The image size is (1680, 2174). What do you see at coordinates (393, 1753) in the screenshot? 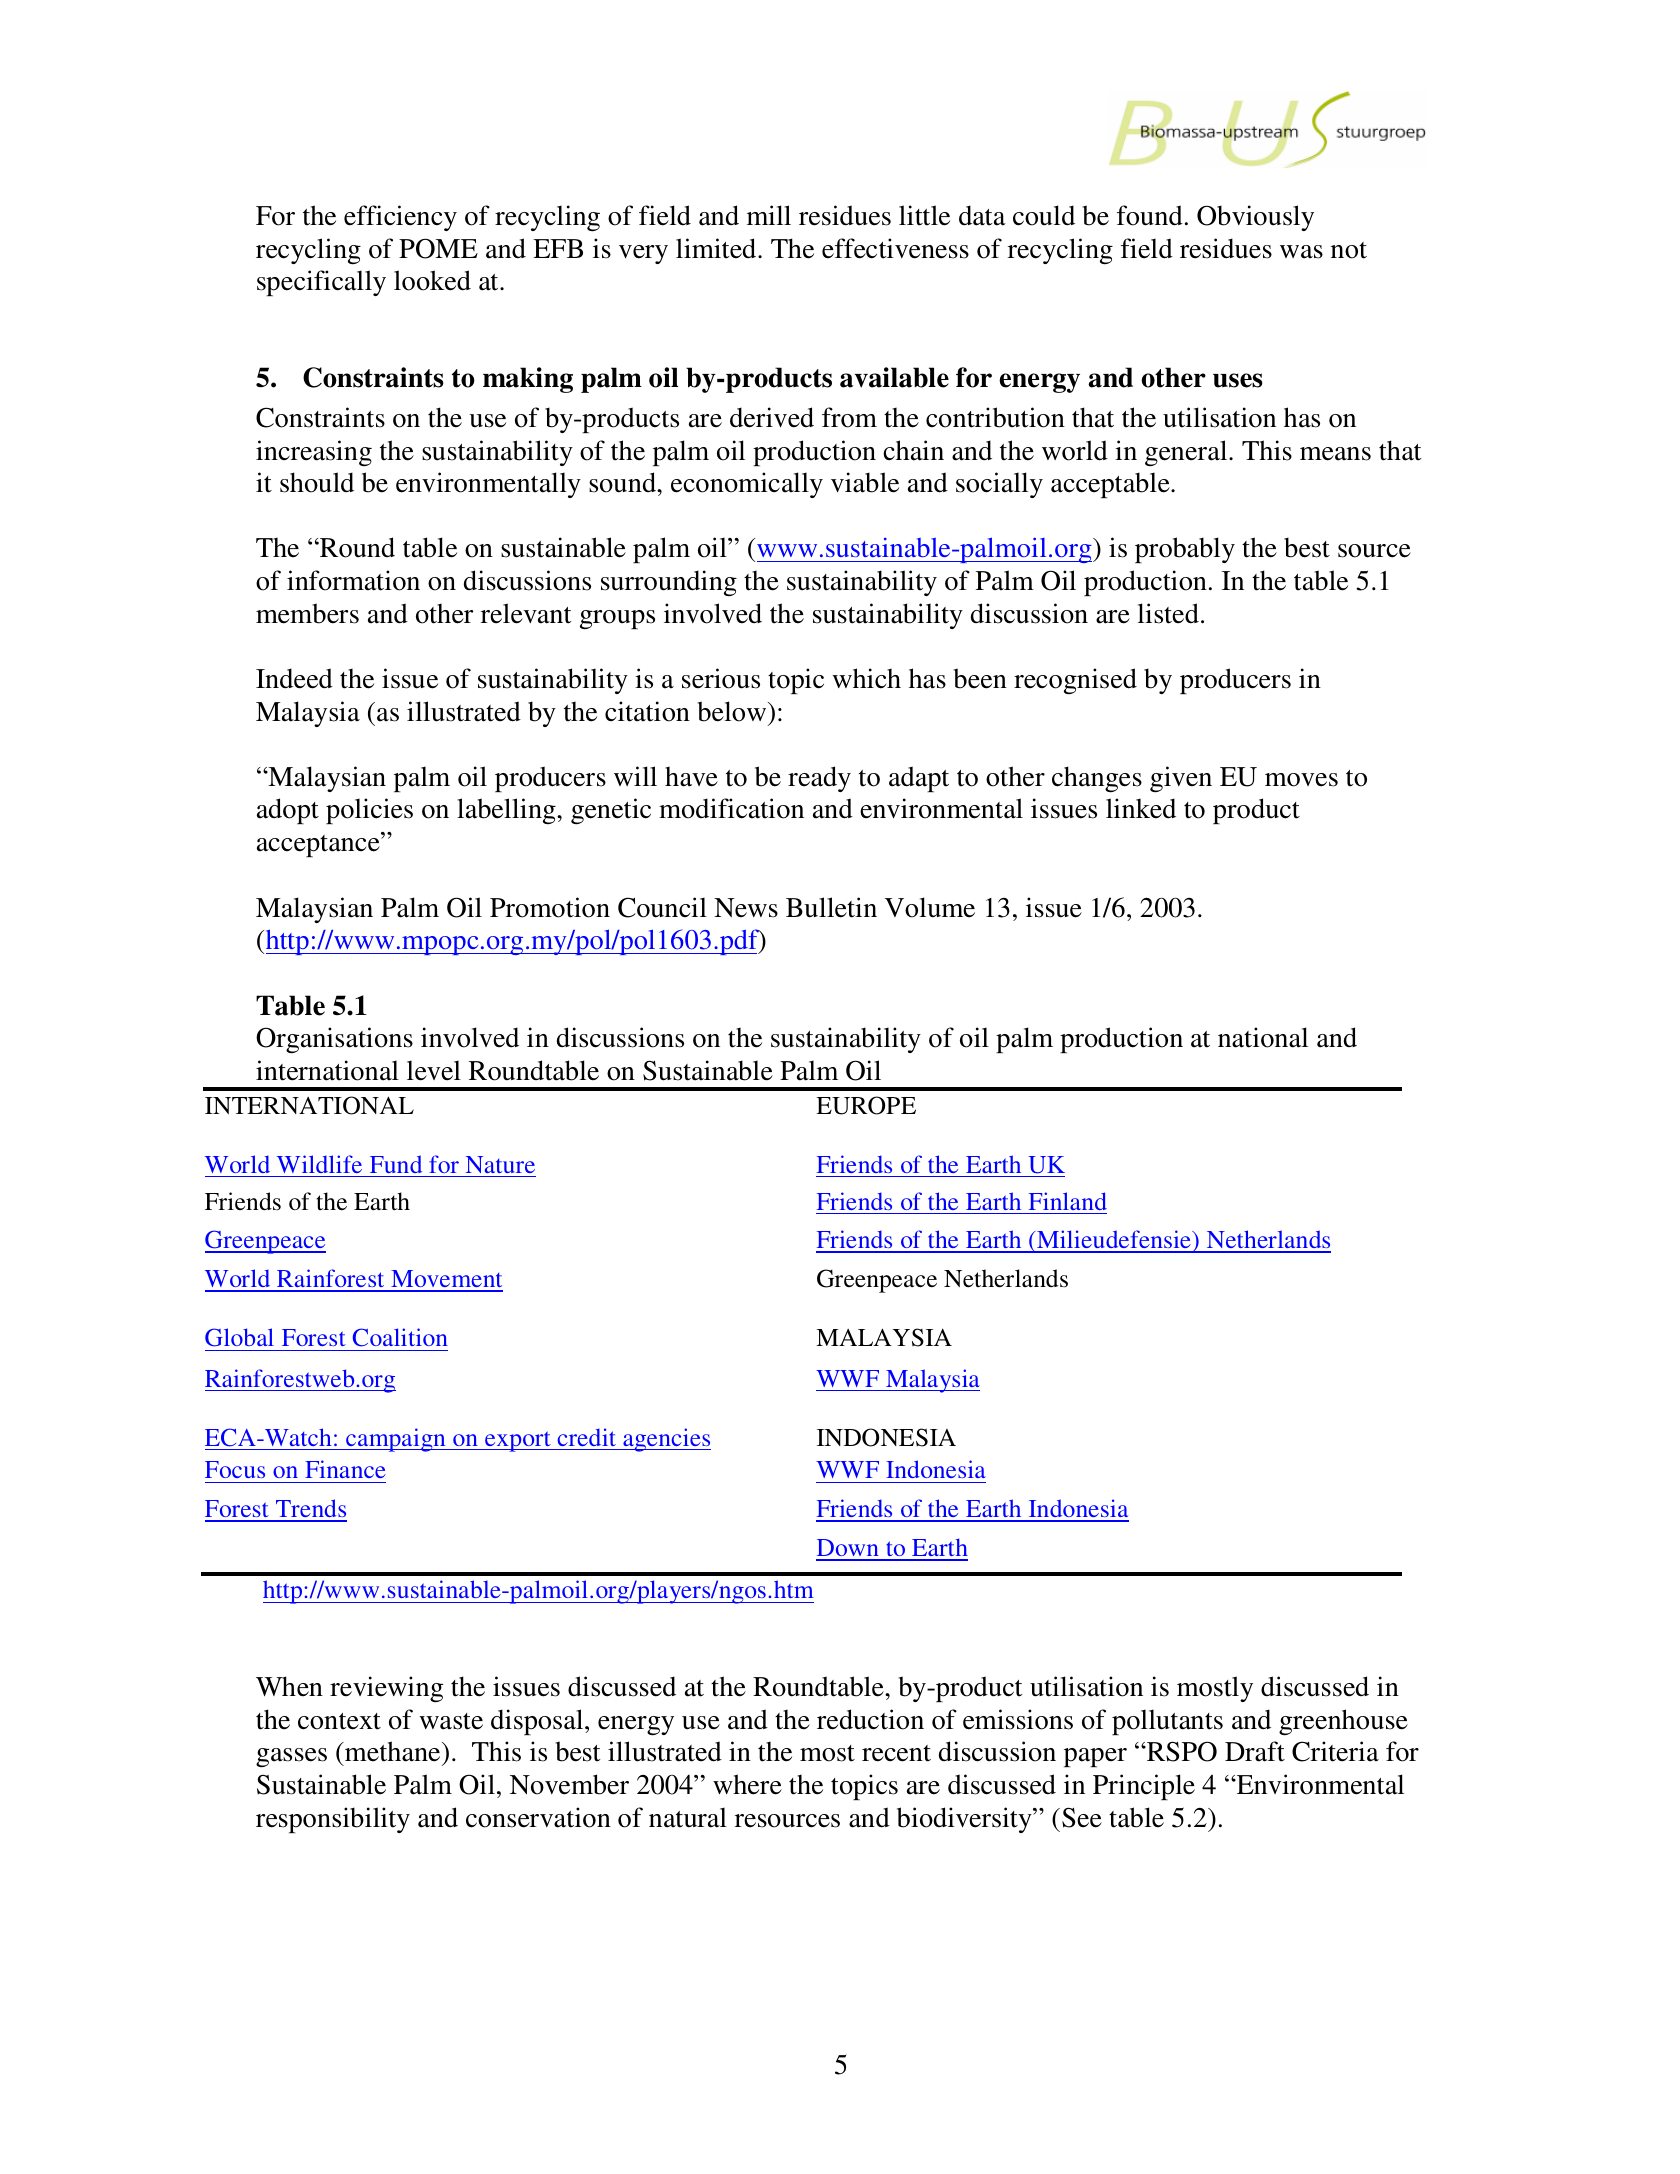
I see `methane` at bounding box center [393, 1753].
